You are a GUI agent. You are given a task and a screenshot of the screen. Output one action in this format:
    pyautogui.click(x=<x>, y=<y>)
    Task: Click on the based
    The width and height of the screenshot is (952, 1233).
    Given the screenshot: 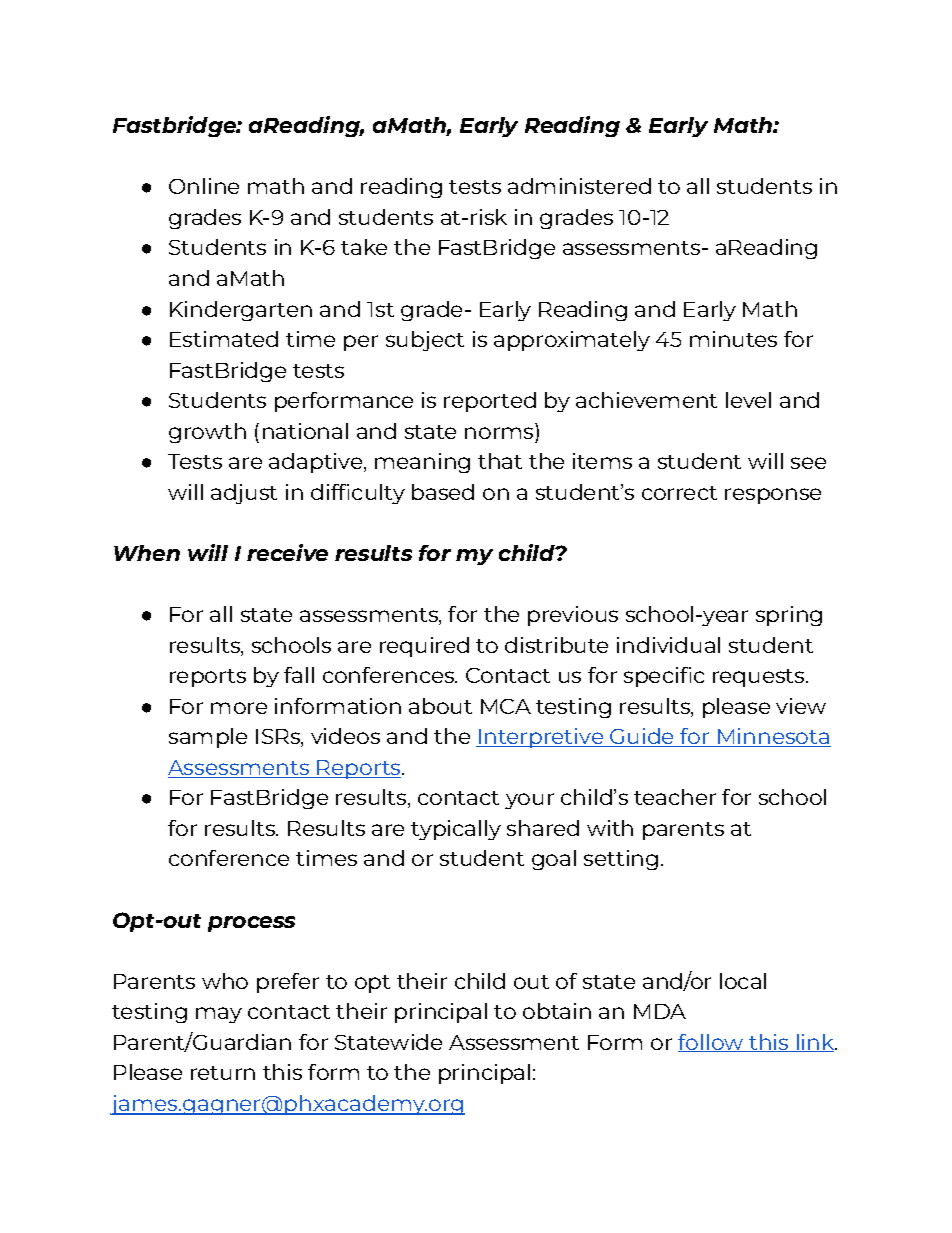 What is the action you would take?
    pyautogui.click(x=443, y=492)
